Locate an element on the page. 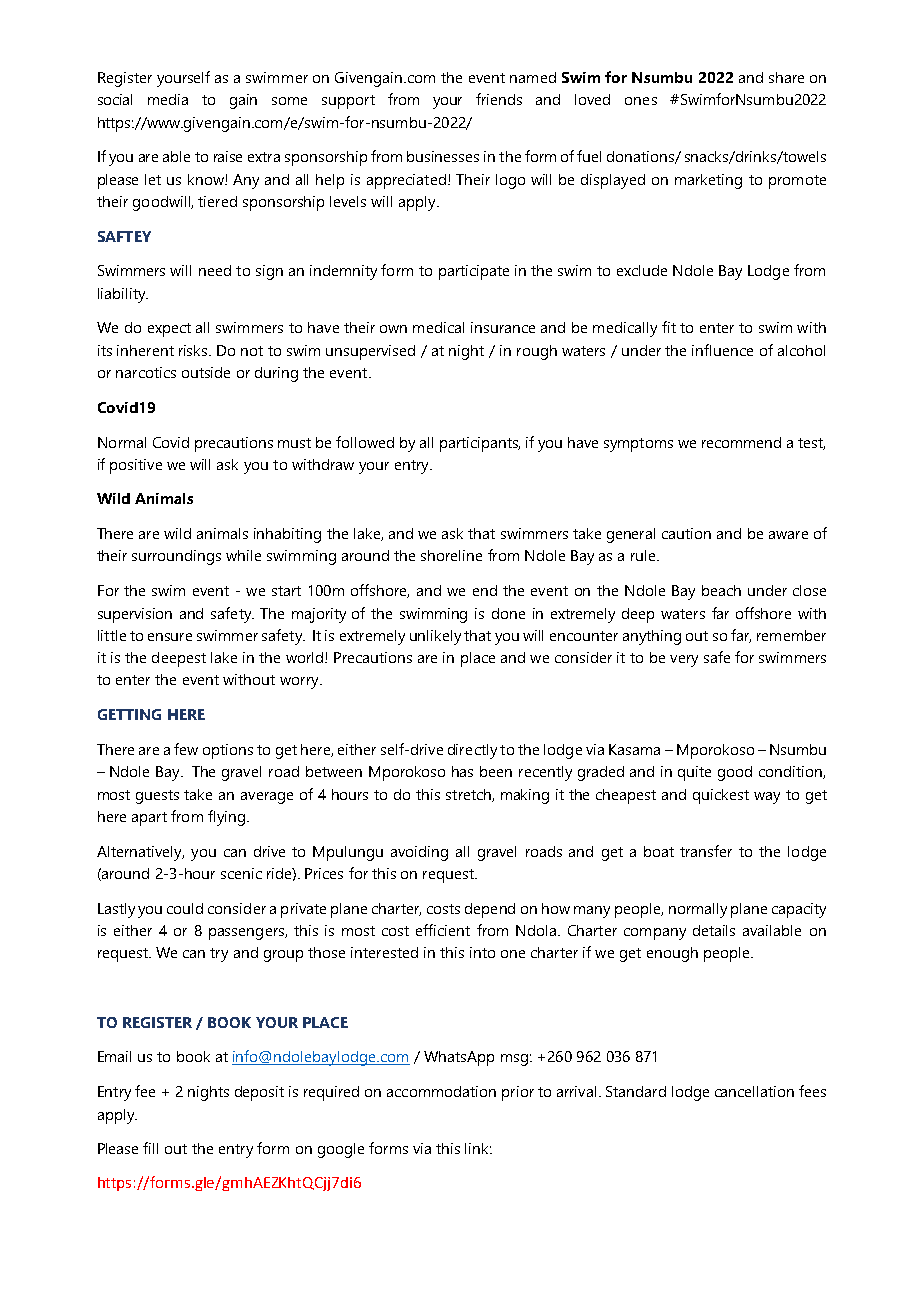 The width and height of the page is (924, 1308). unlikely is located at coordinates (435, 637).
